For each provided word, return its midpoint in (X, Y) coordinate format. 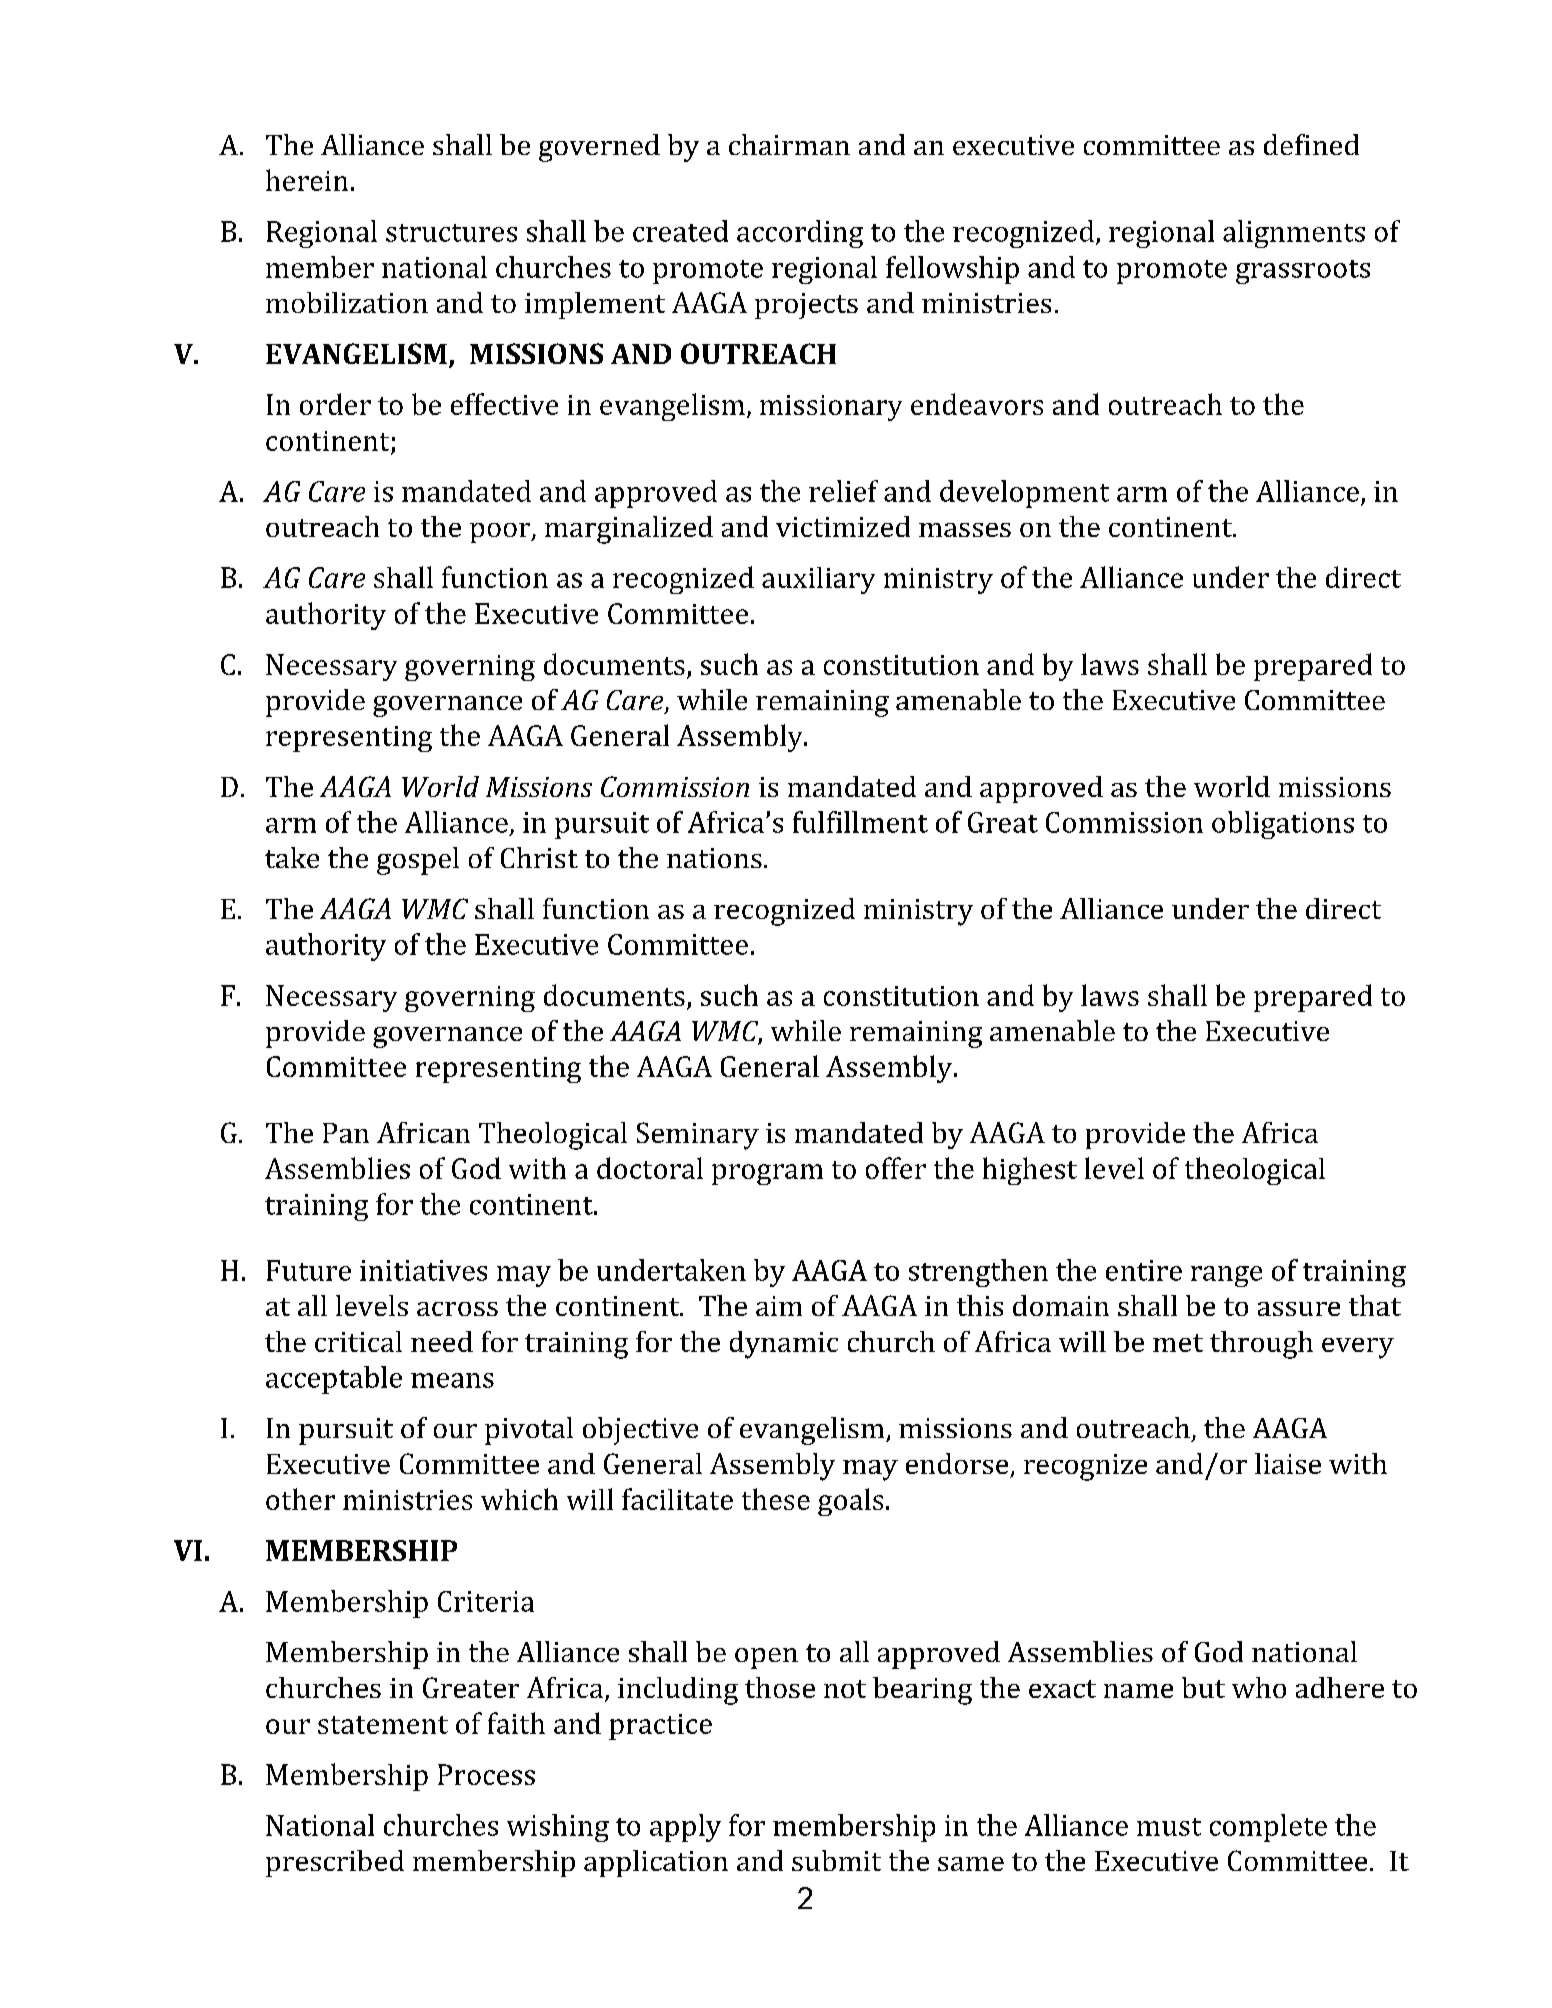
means (452, 1380)
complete (1268, 1828)
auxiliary (818, 580)
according (800, 234)
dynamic (784, 1345)
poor (501, 533)
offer (896, 1168)
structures (451, 233)
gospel (418, 861)
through (1261, 1345)
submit (836, 1860)
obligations (1283, 825)
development (1024, 494)
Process (486, 1774)
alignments (1294, 234)
